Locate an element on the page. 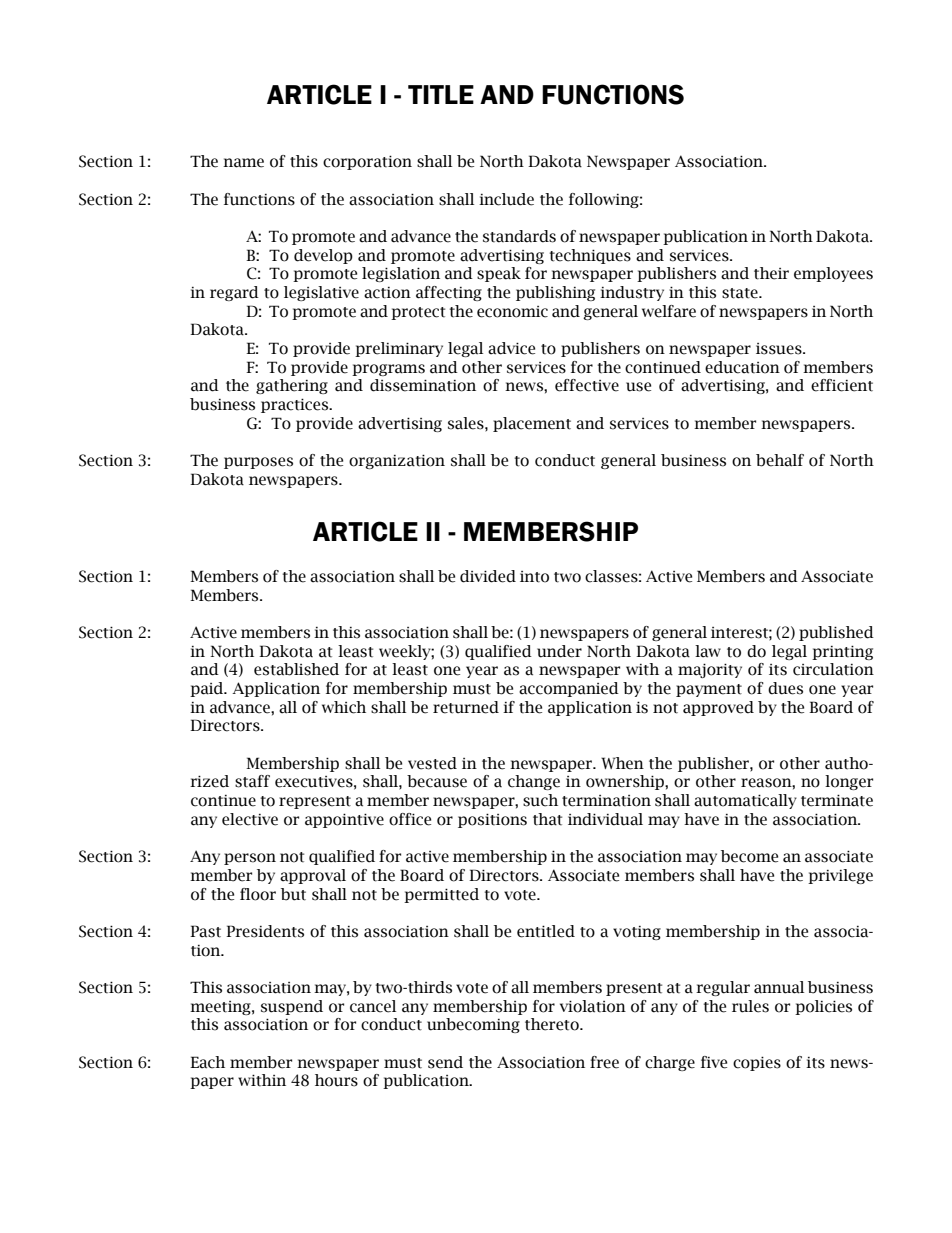 The height and width of the document is (1233, 952). include is located at coordinates (506, 199).
